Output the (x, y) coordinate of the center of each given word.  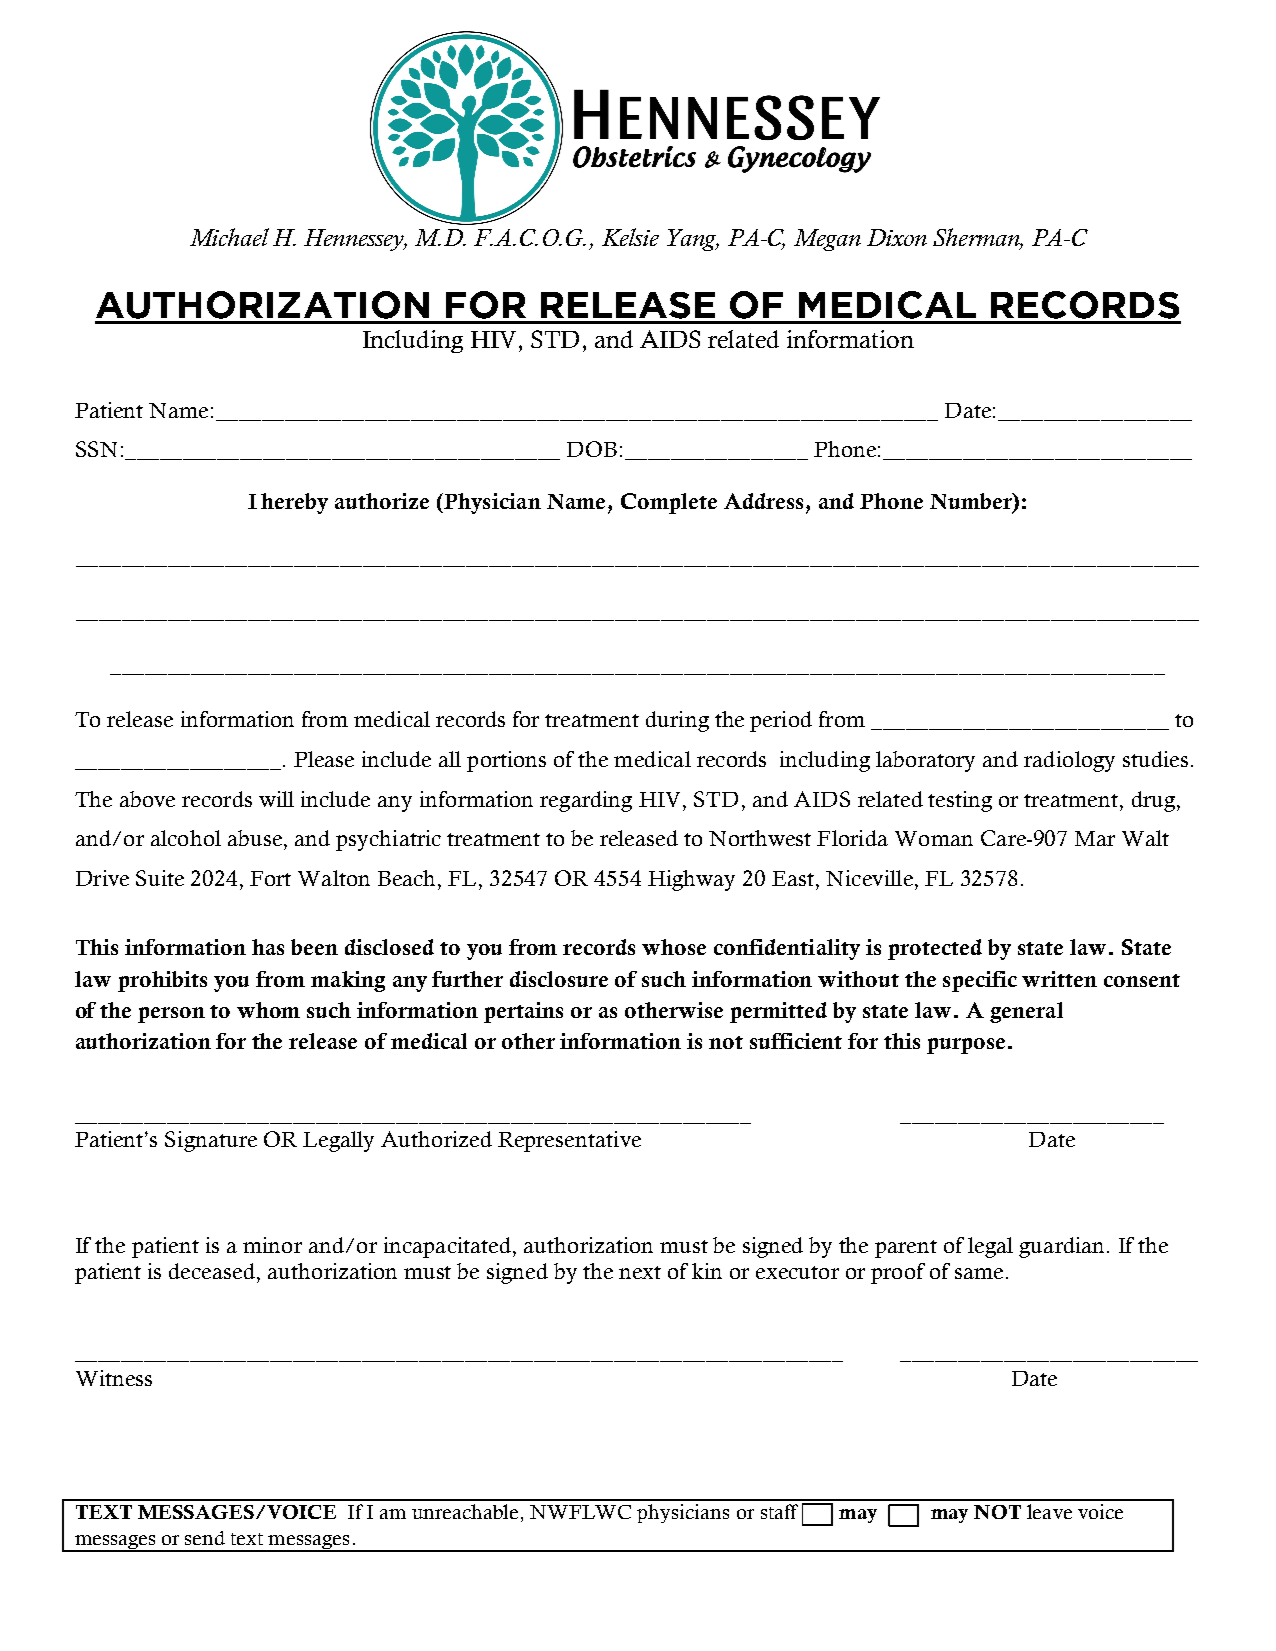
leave (1049, 1511)
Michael (229, 237)
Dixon (897, 237)
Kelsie (630, 237)
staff (779, 1511)
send (205, 1538)
